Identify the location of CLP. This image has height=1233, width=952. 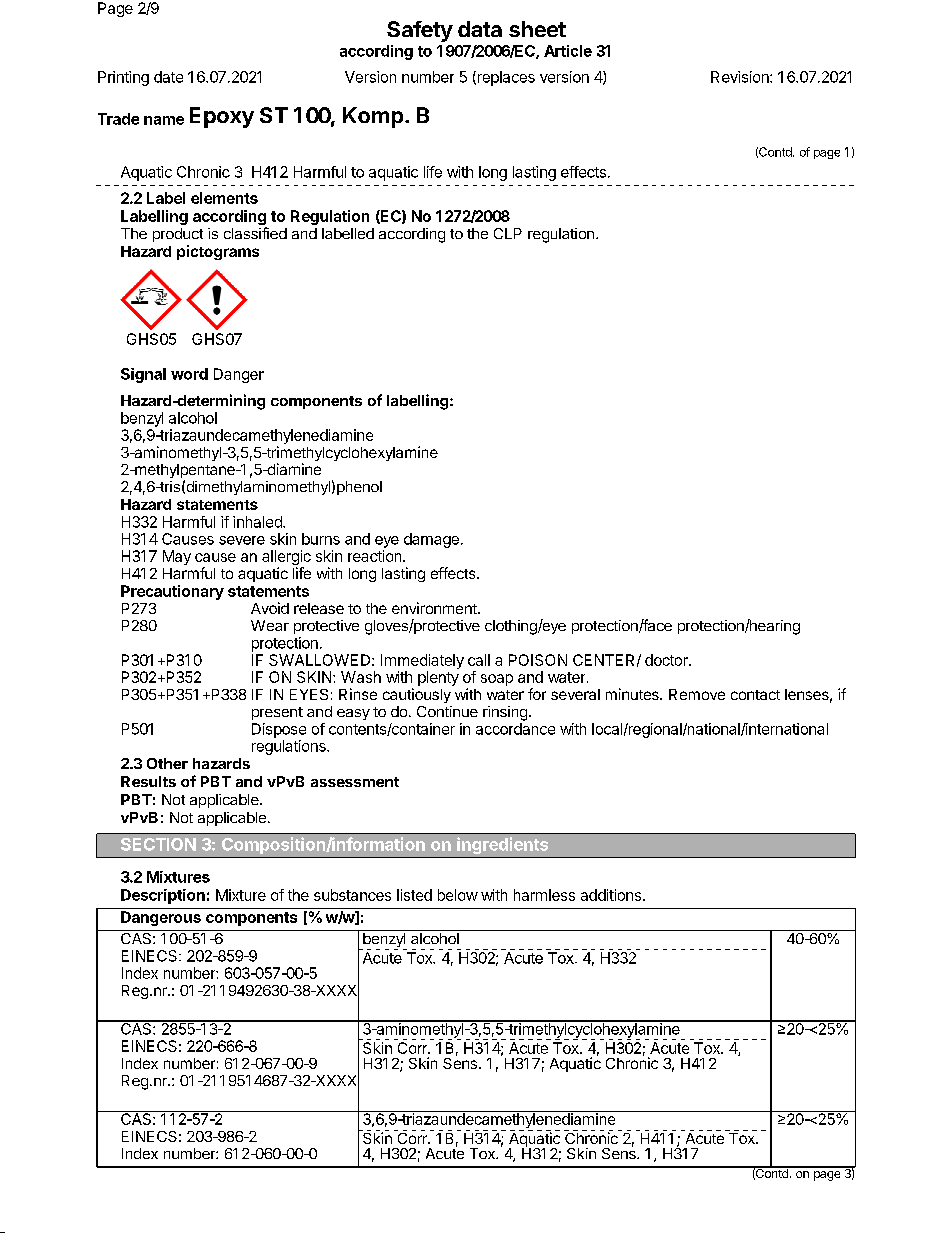
(508, 233).
